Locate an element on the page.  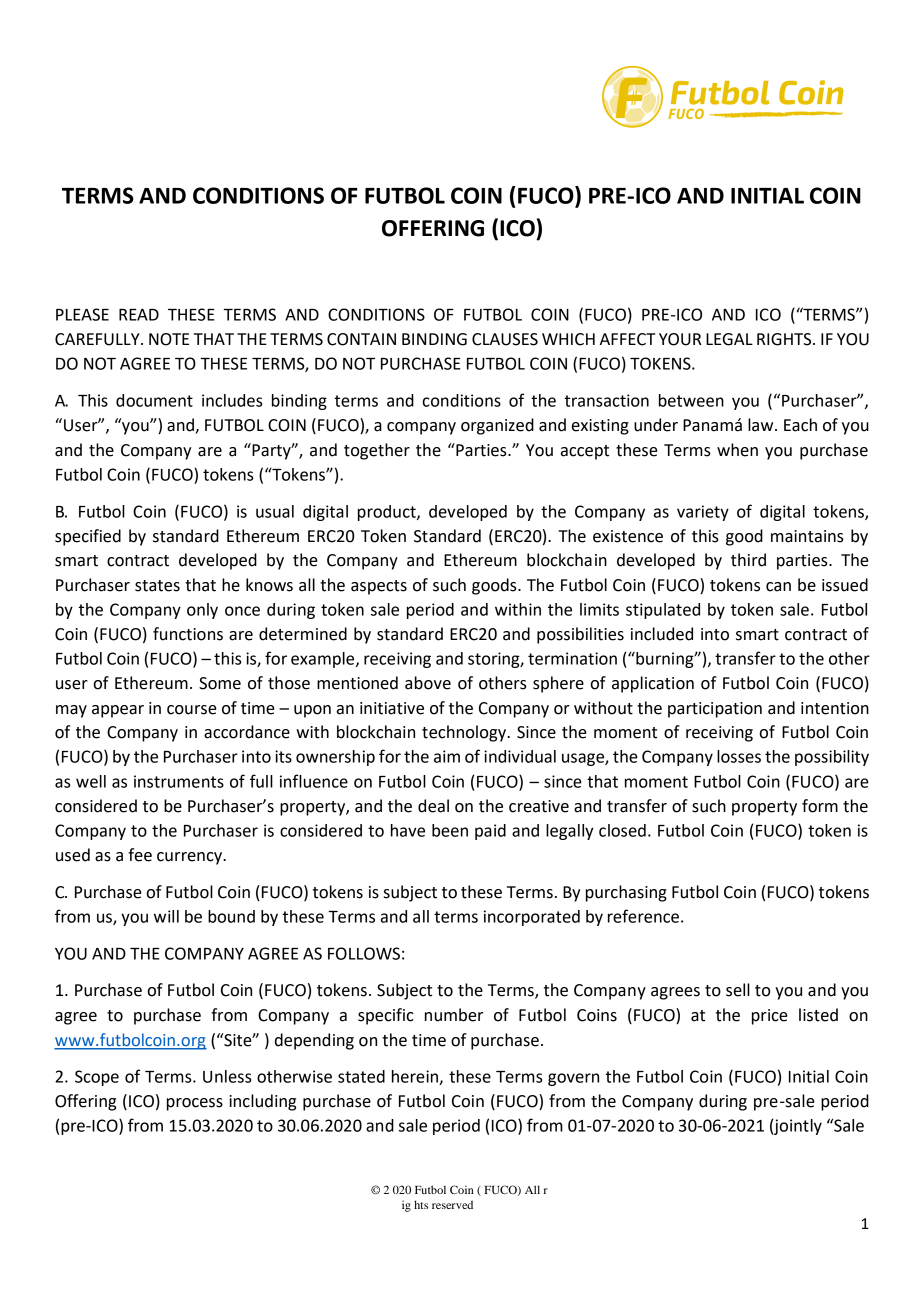
aim is located at coordinates (447, 756).
